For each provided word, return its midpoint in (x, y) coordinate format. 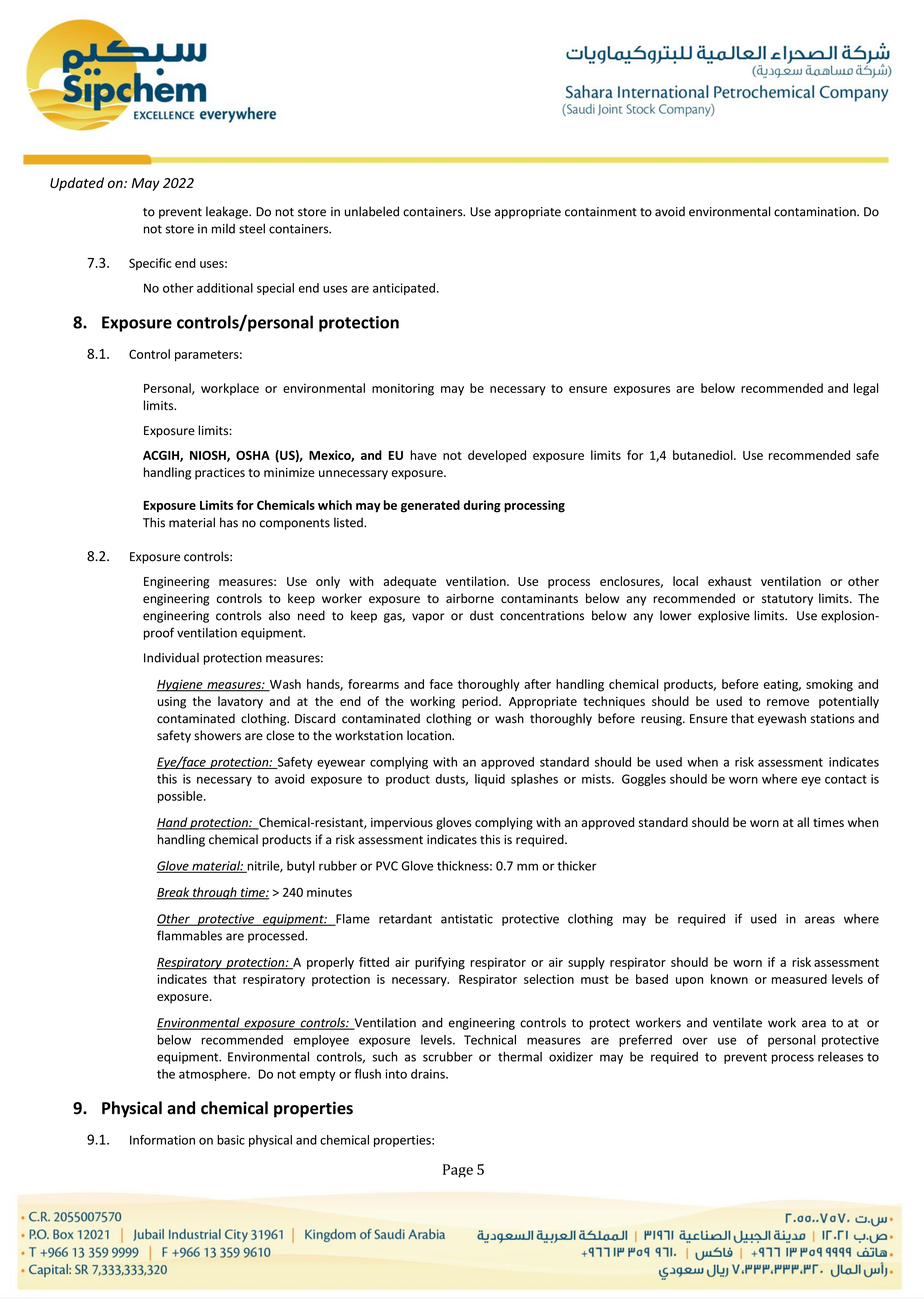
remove (788, 702)
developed (497, 456)
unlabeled (372, 211)
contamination (816, 212)
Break (174, 893)
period (481, 702)
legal (866, 389)
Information (162, 1140)
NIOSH (209, 456)
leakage (228, 212)
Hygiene (181, 685)
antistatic (467, 919)
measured (799, 979)
